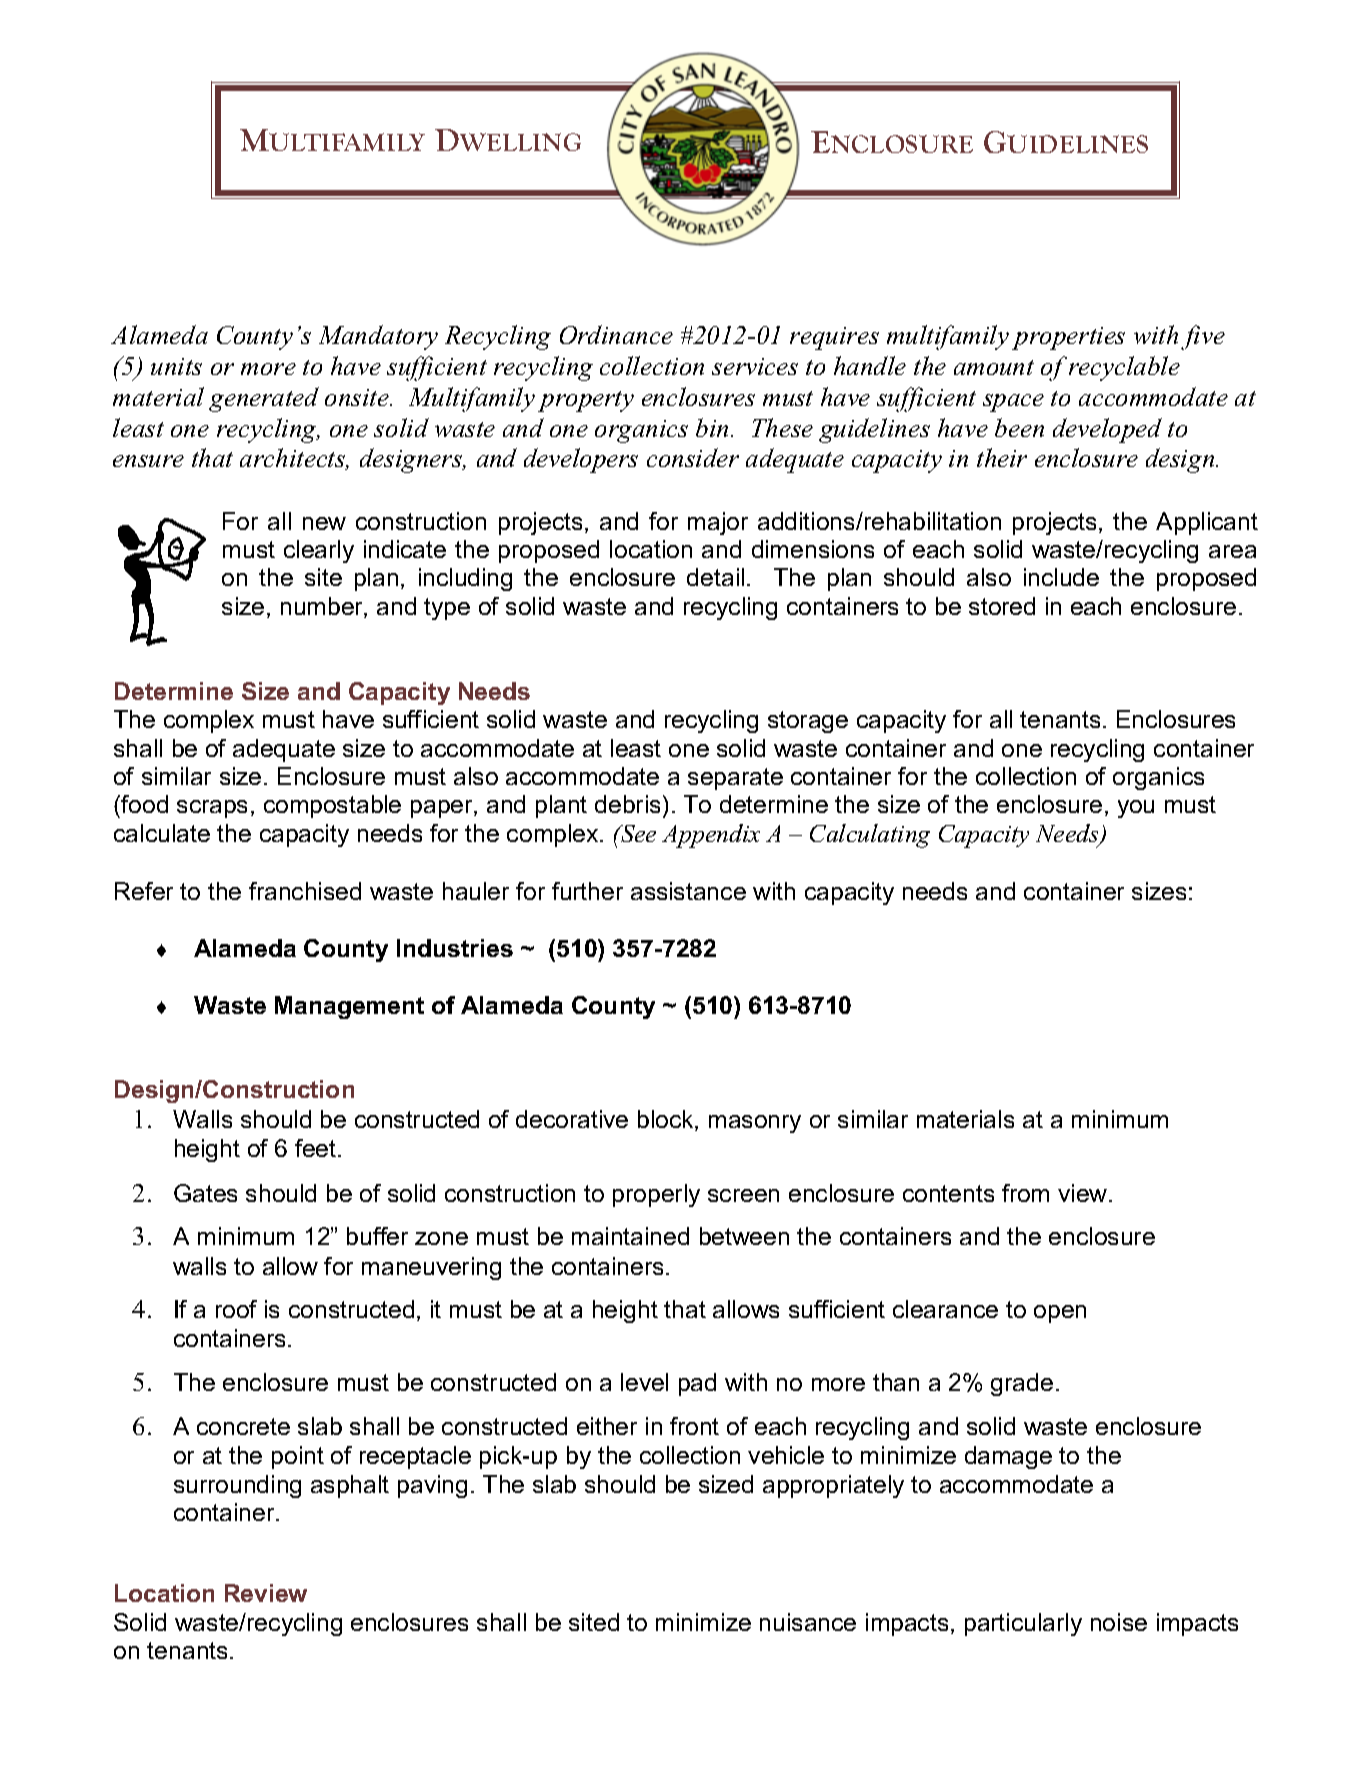 The height and width of the screenshot is (1775, 1372). Describe the element at coordinates (1136, 809) in the screenshot. I see `you` at that location.
